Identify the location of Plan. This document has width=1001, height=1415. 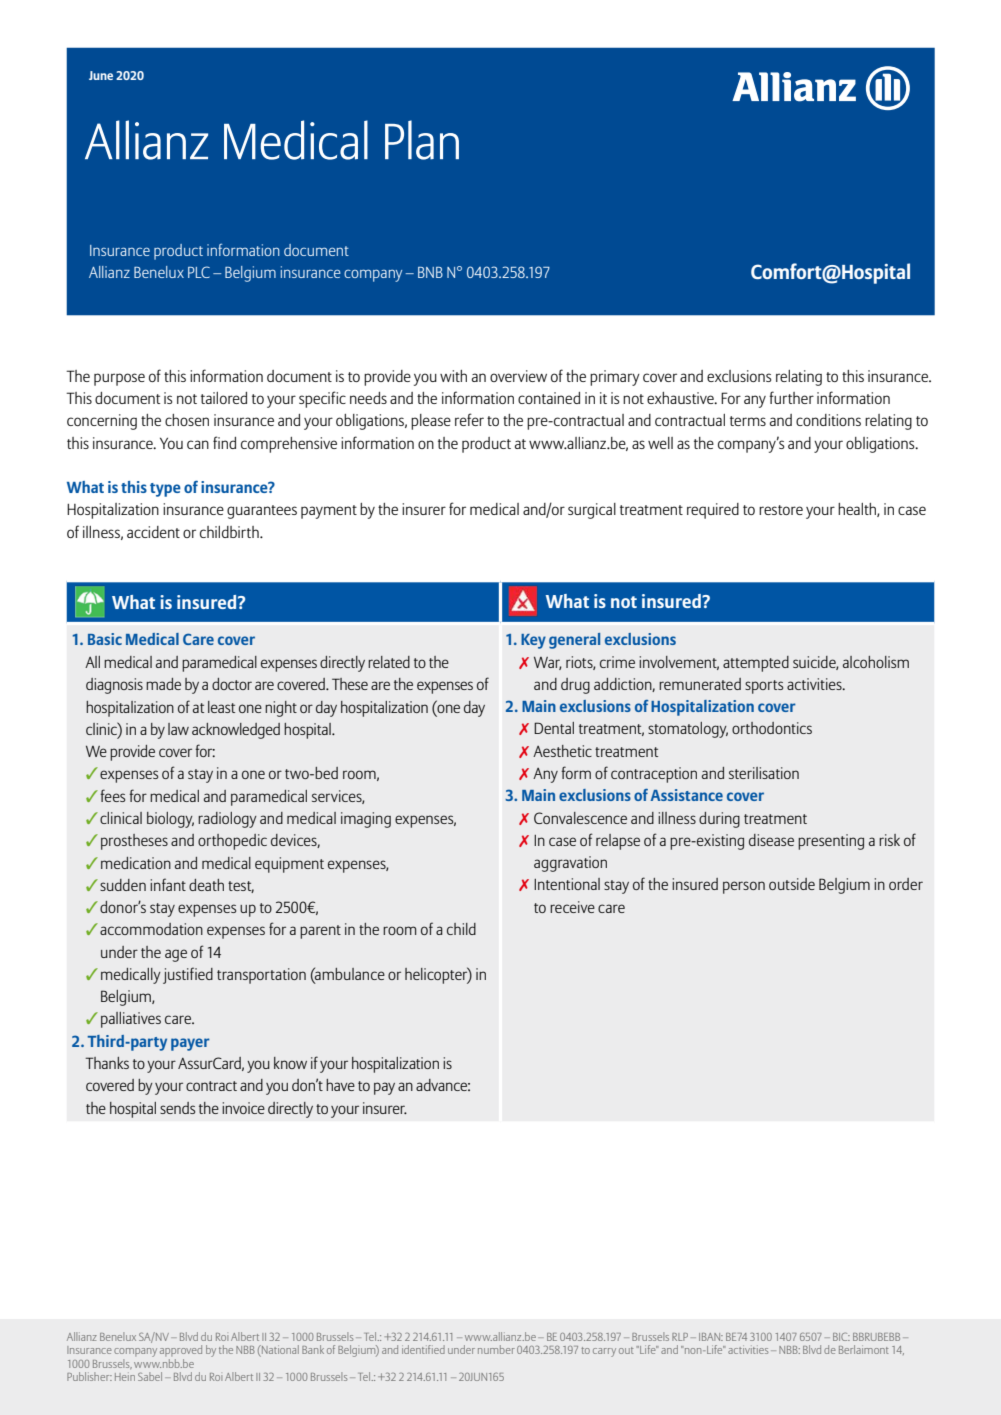
(422, 140).
